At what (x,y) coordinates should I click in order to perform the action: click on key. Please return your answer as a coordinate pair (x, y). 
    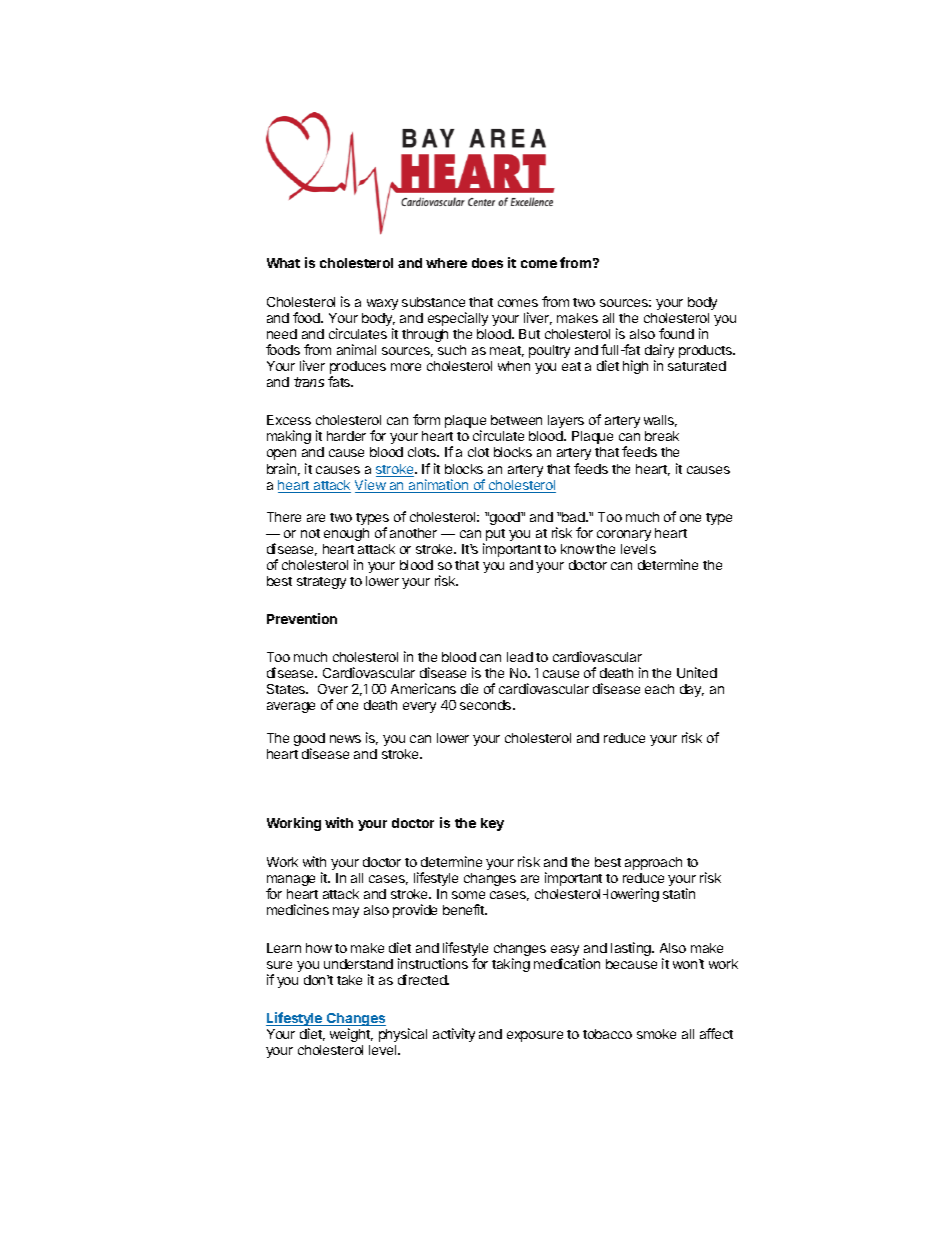
    Looking at the image, I should click on (492, 824).
